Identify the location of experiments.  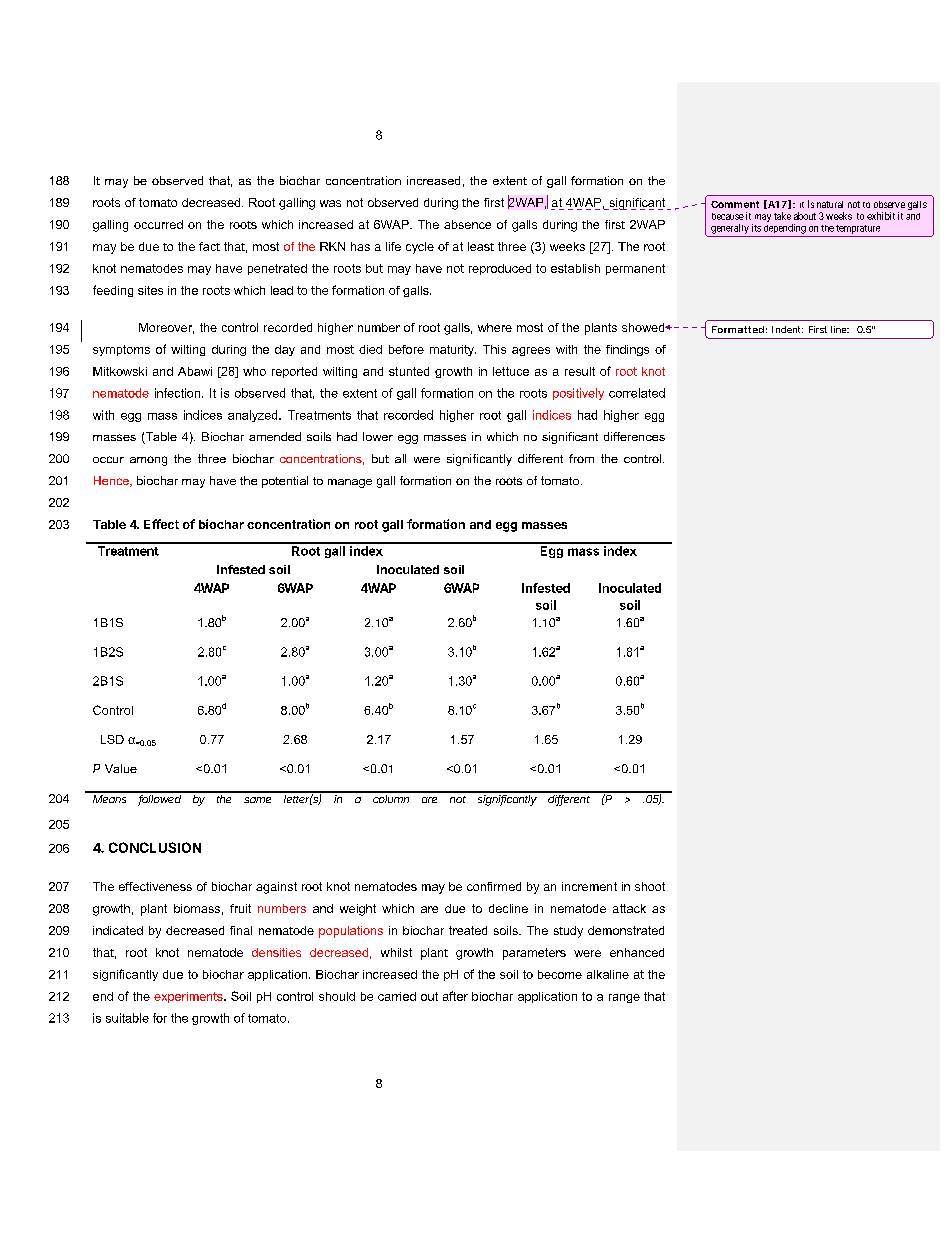
(189, 997).
